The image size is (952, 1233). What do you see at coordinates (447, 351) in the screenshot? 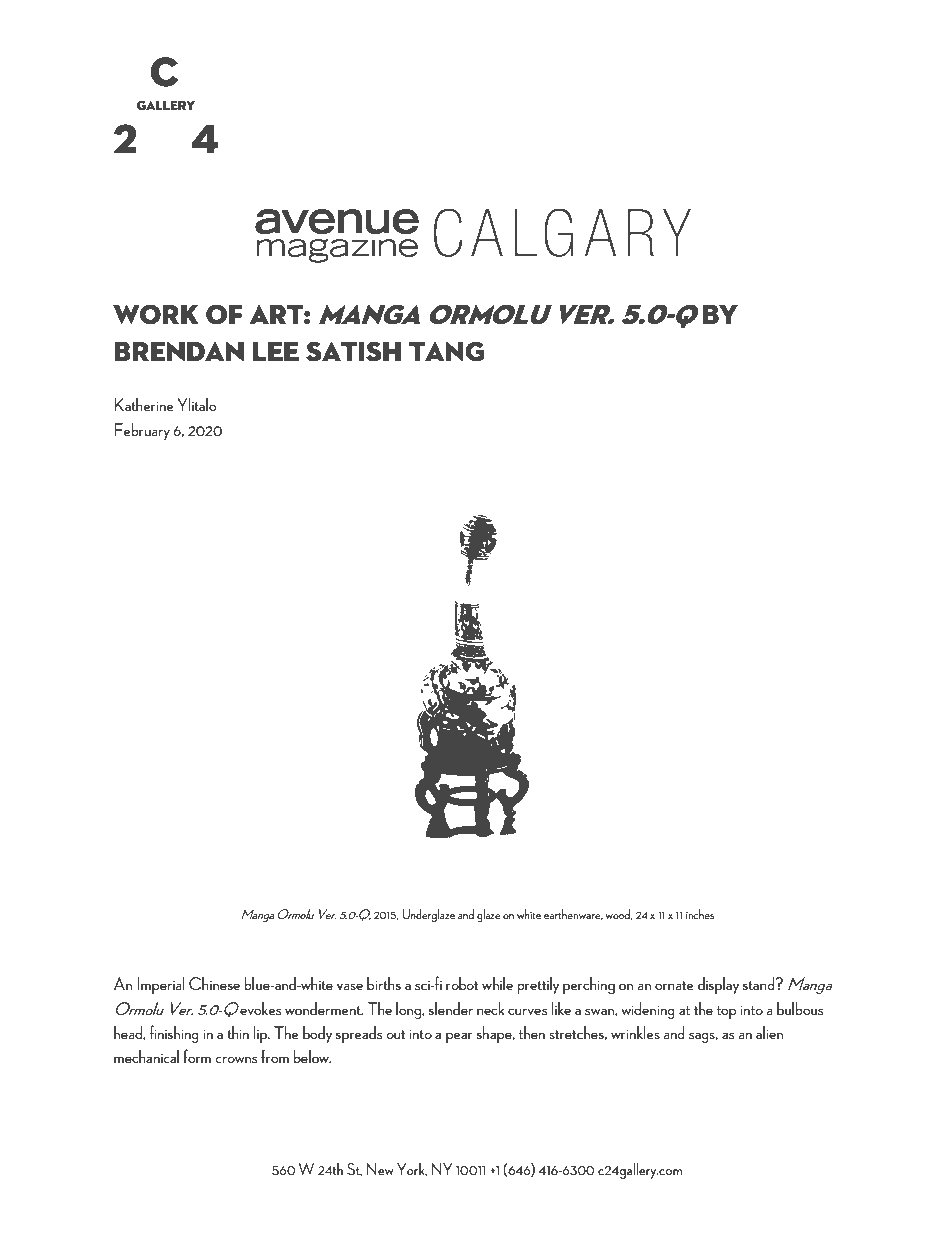
I see `Tang` at bounding box center [447, 351].
